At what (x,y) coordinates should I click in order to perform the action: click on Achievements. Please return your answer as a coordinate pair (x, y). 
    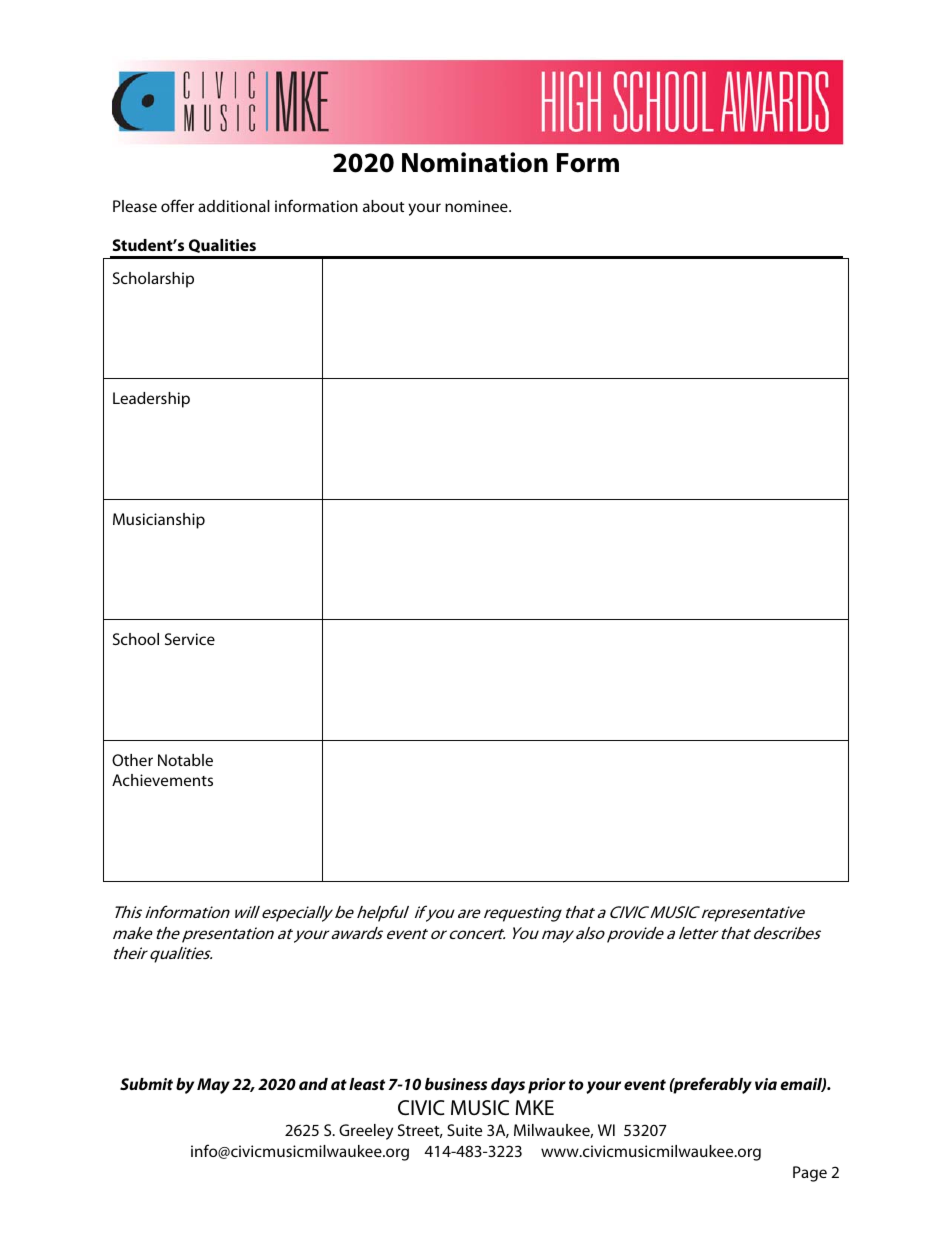
    Looking at the image, I should click on (162, 780).
